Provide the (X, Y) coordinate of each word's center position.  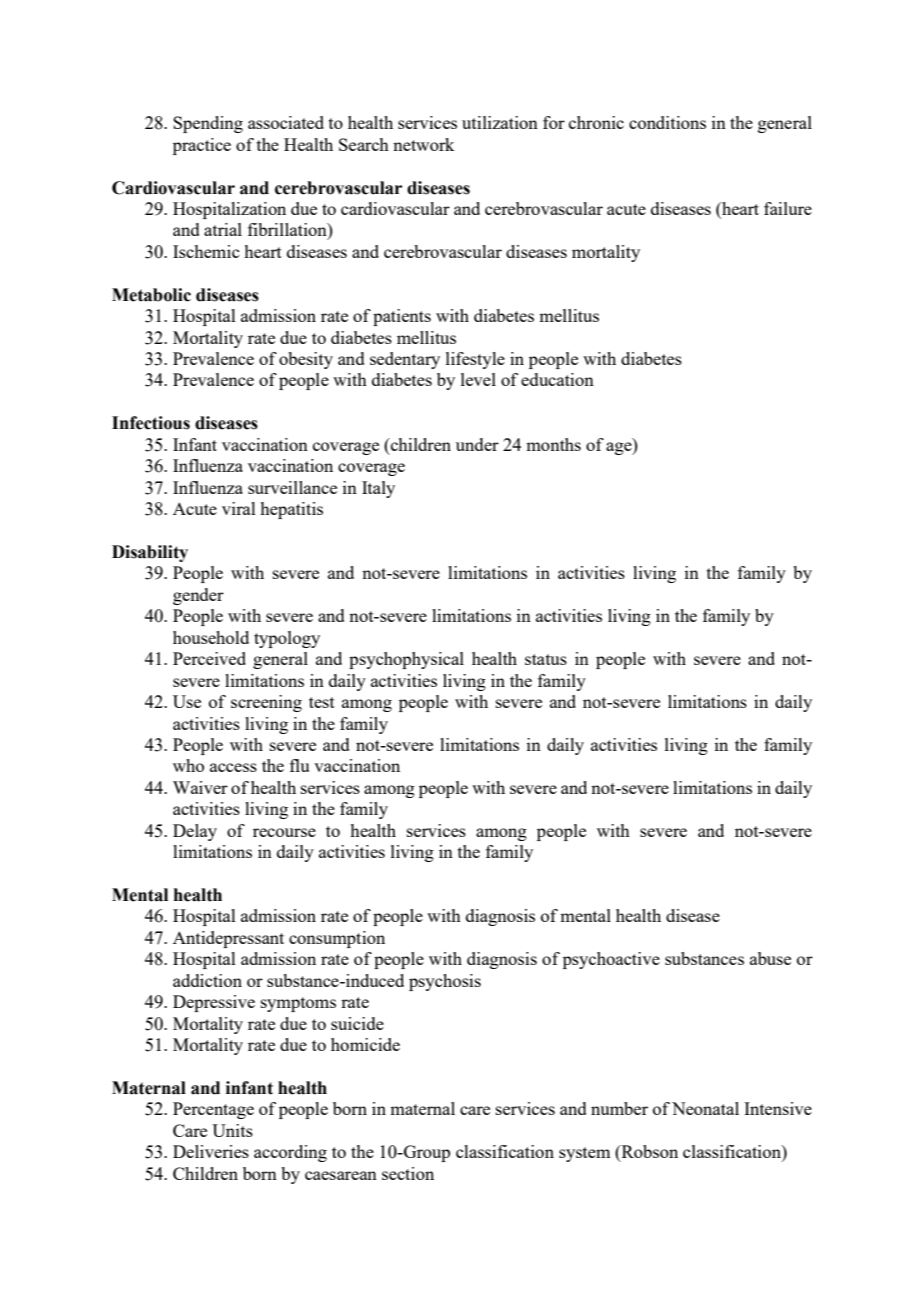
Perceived (209, 658)
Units (232, 1130)
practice (202, 146)
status (546, 659)
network (423, 144)
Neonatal (705, 1108)
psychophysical (406, 660)
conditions (667, 122)
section (408, 1173)
